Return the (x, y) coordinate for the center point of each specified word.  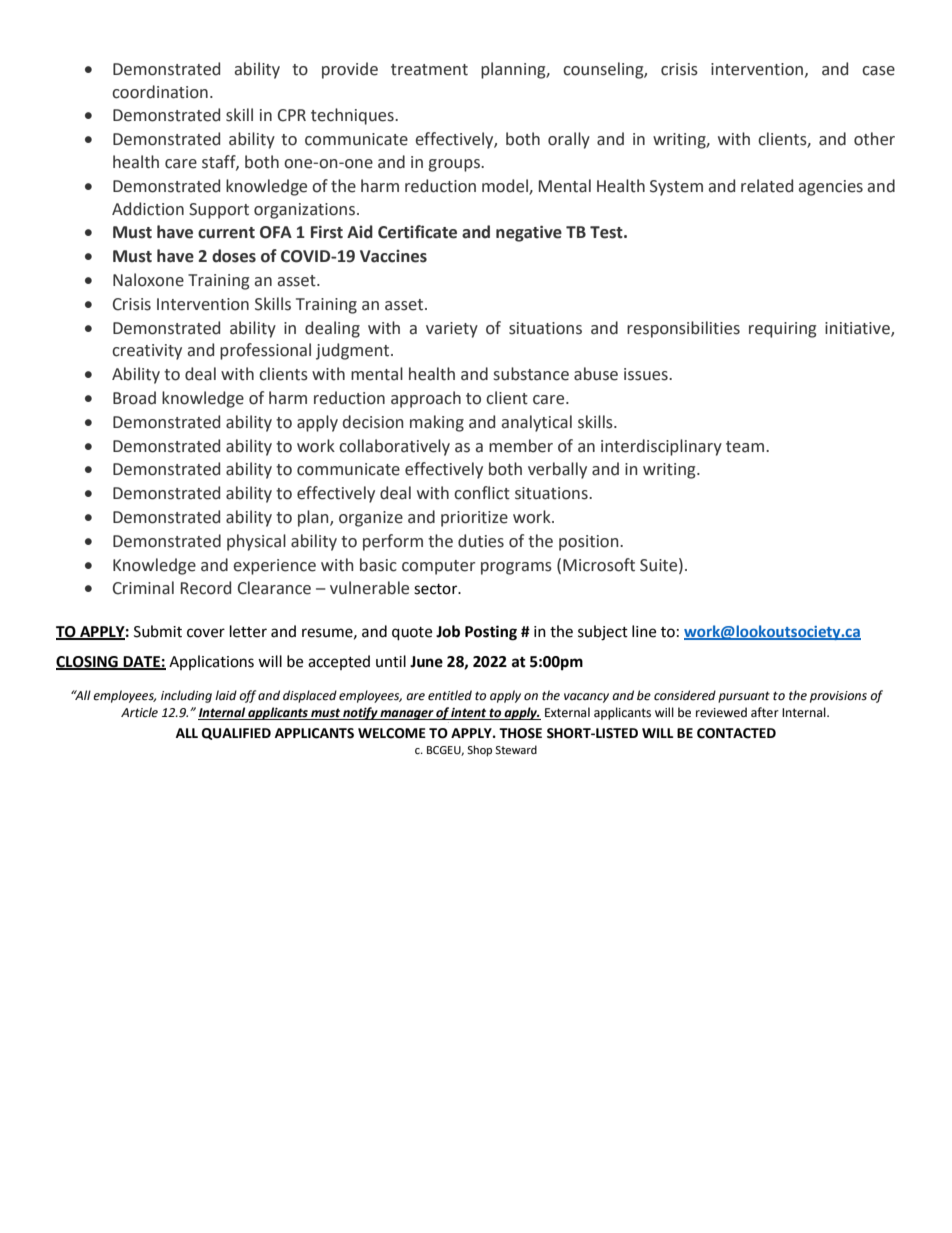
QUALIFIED (236, 734)
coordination (160, 92)
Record (206, 588)
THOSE (520, 733)
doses (234, 256)
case (878, 71)
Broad (134, 398)
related (767, 186)
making (437, 423)
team (746, 447)
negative (529, 233)
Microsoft (599, 565)
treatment (429, 70)
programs (516, 568)
